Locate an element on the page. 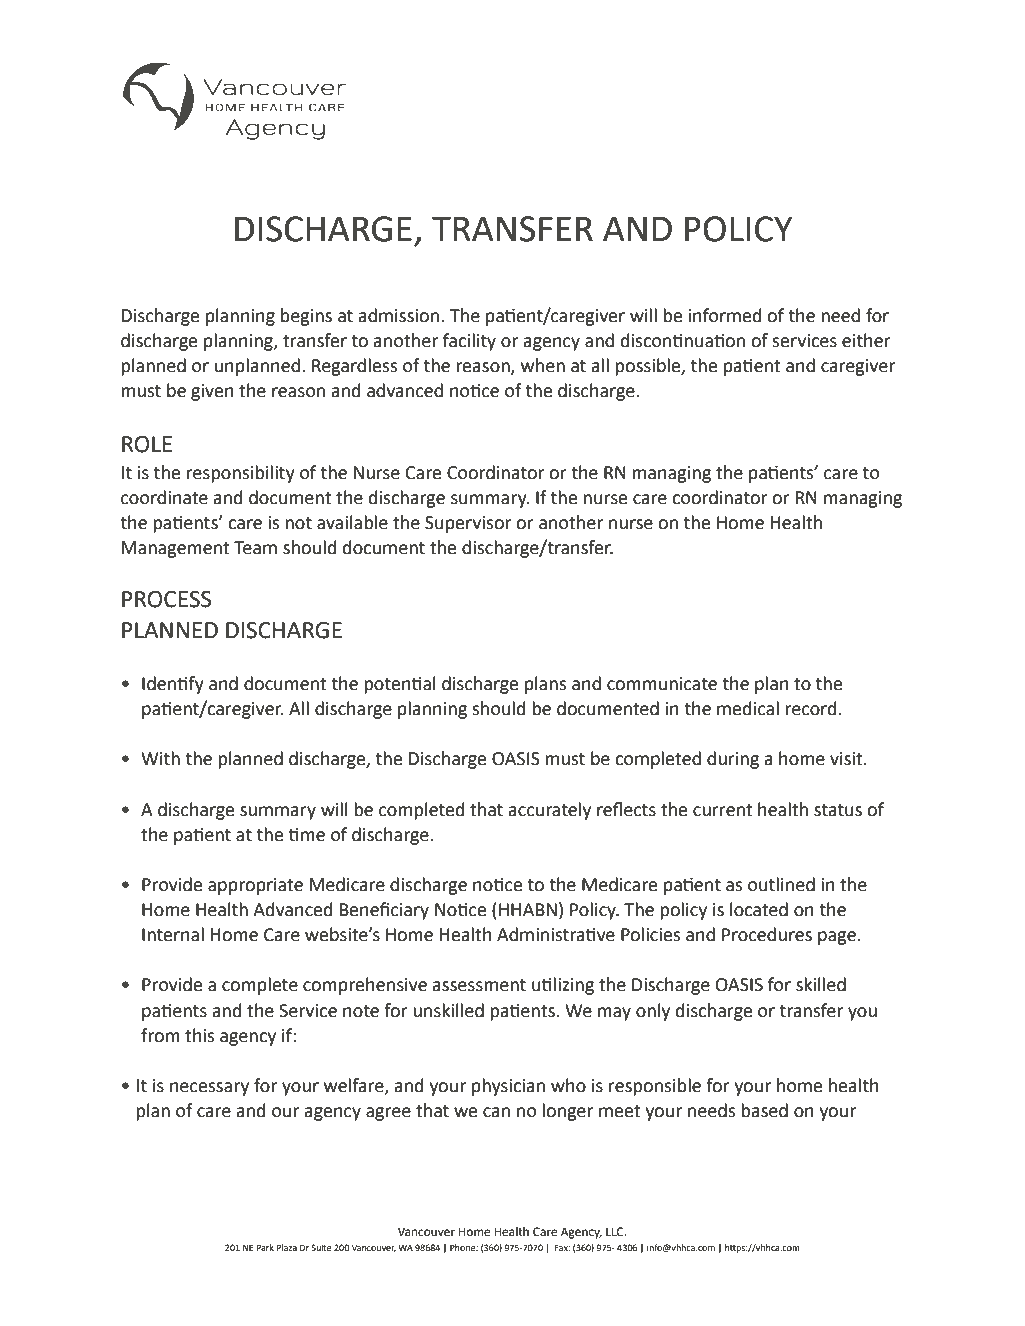 This document has height=1326, width=1025. given is located at coordinates (212, 392).
